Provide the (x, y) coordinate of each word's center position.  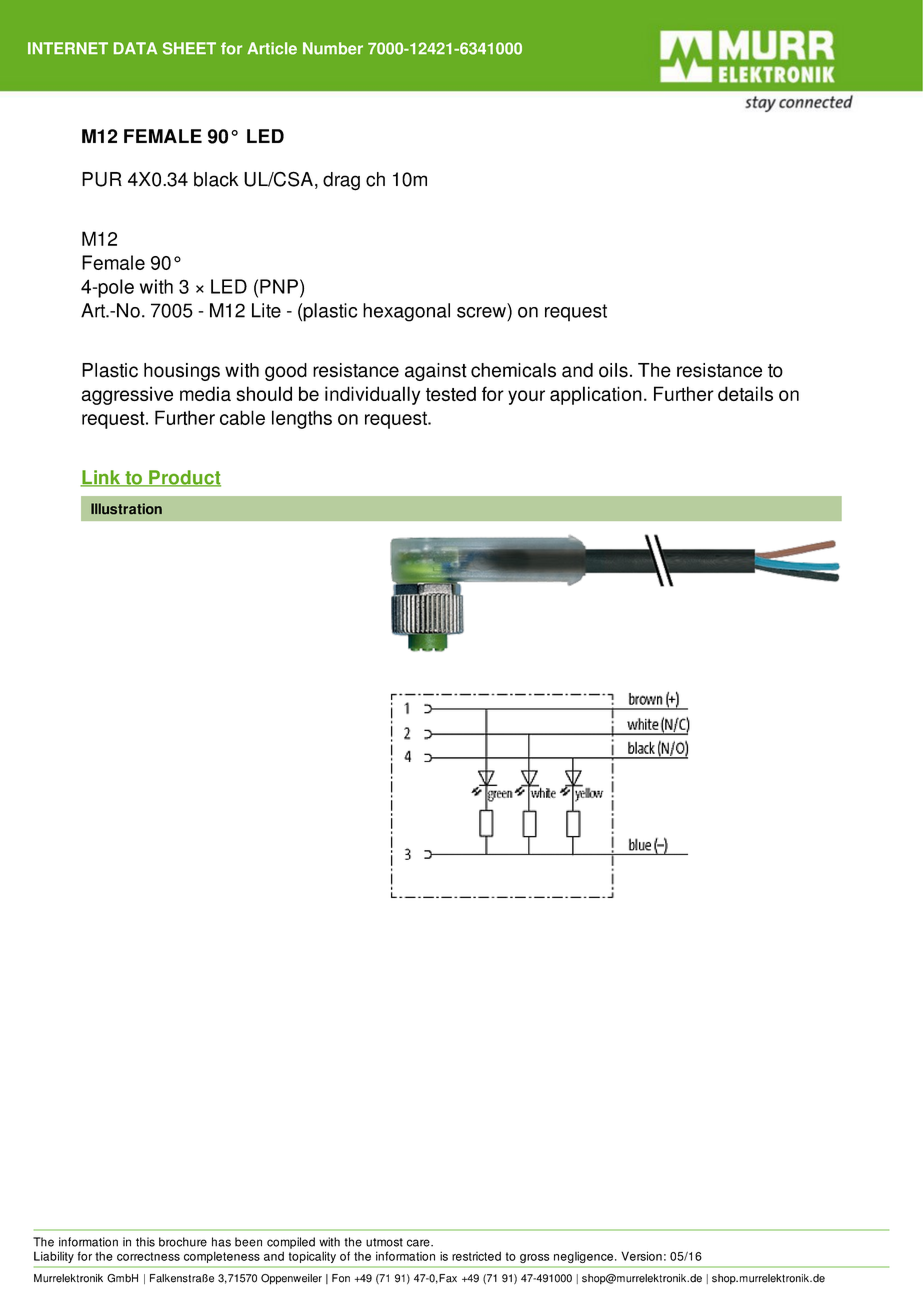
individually (372, 395)
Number (333, 48)
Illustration (126, 508)
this (145, 1242)
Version (641, 1256)
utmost (384, 1242)
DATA (135, 48)
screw (481, 312)
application (596, 395)
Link (101, 478)
